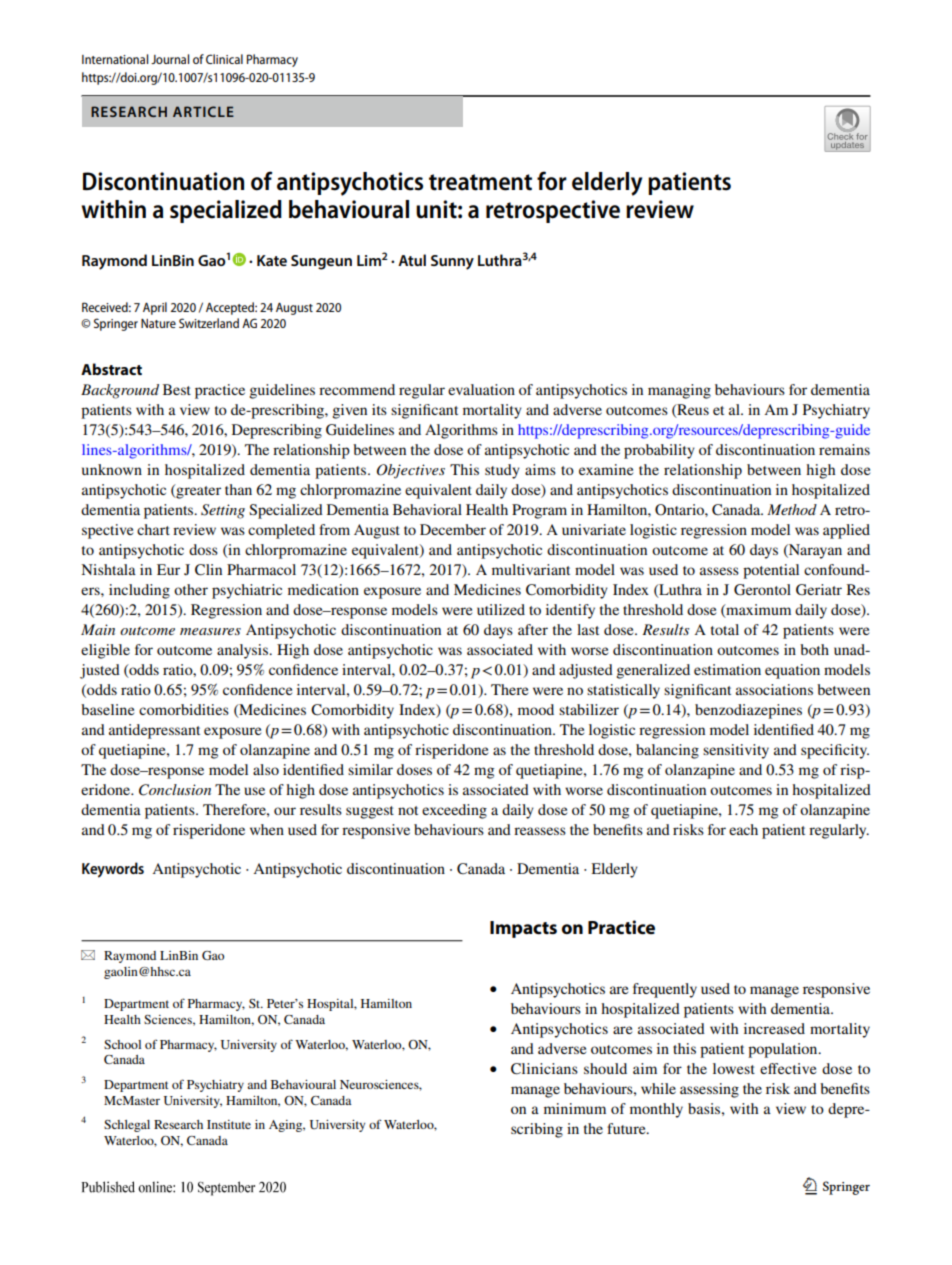 This screenshot has height=1265, width=952. What do you see at coordinates (452, 262) in the screenshot?
I see `Sunny` at bounding box center [452, 262].
